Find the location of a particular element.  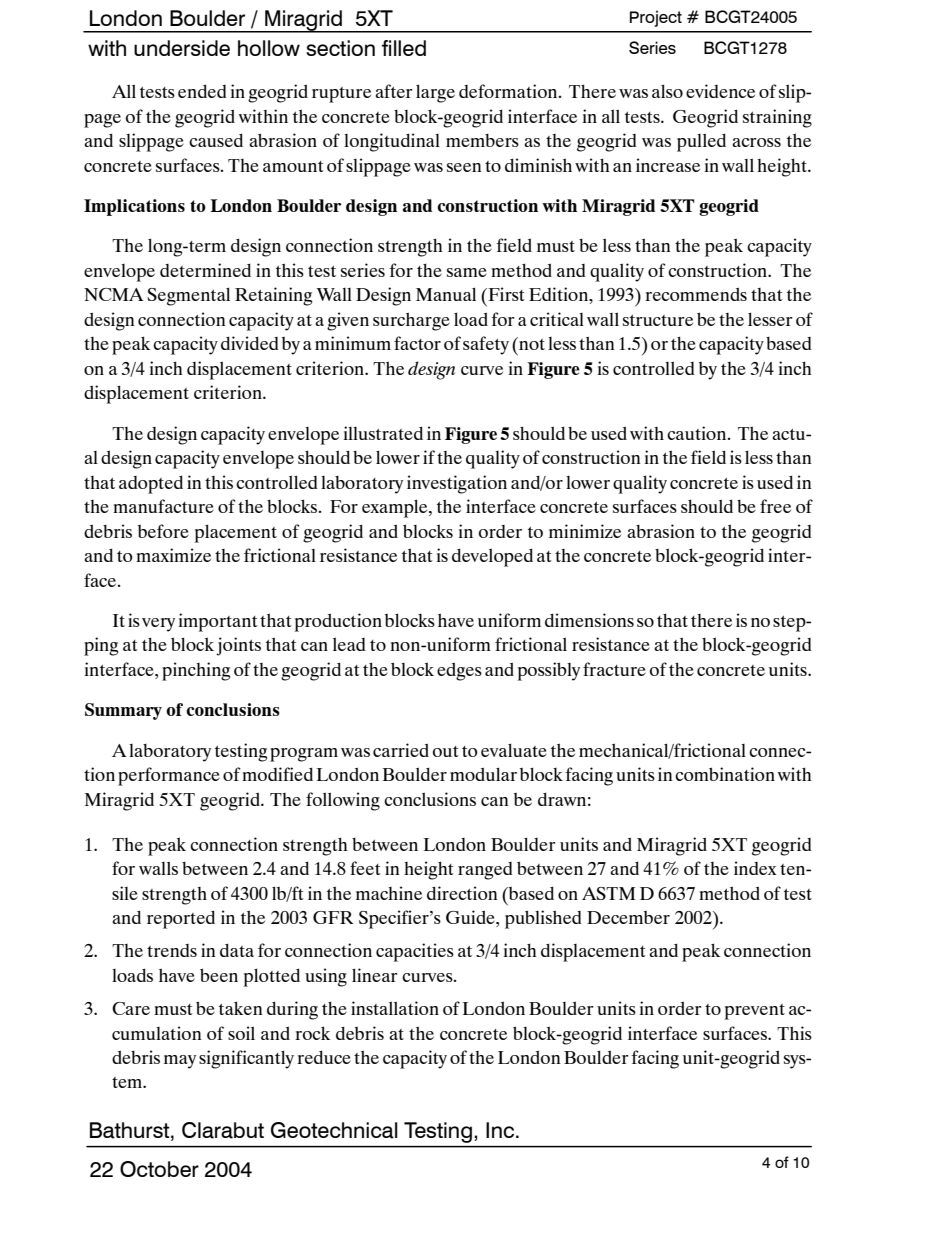

underside is located at coordinates (182, 48).
